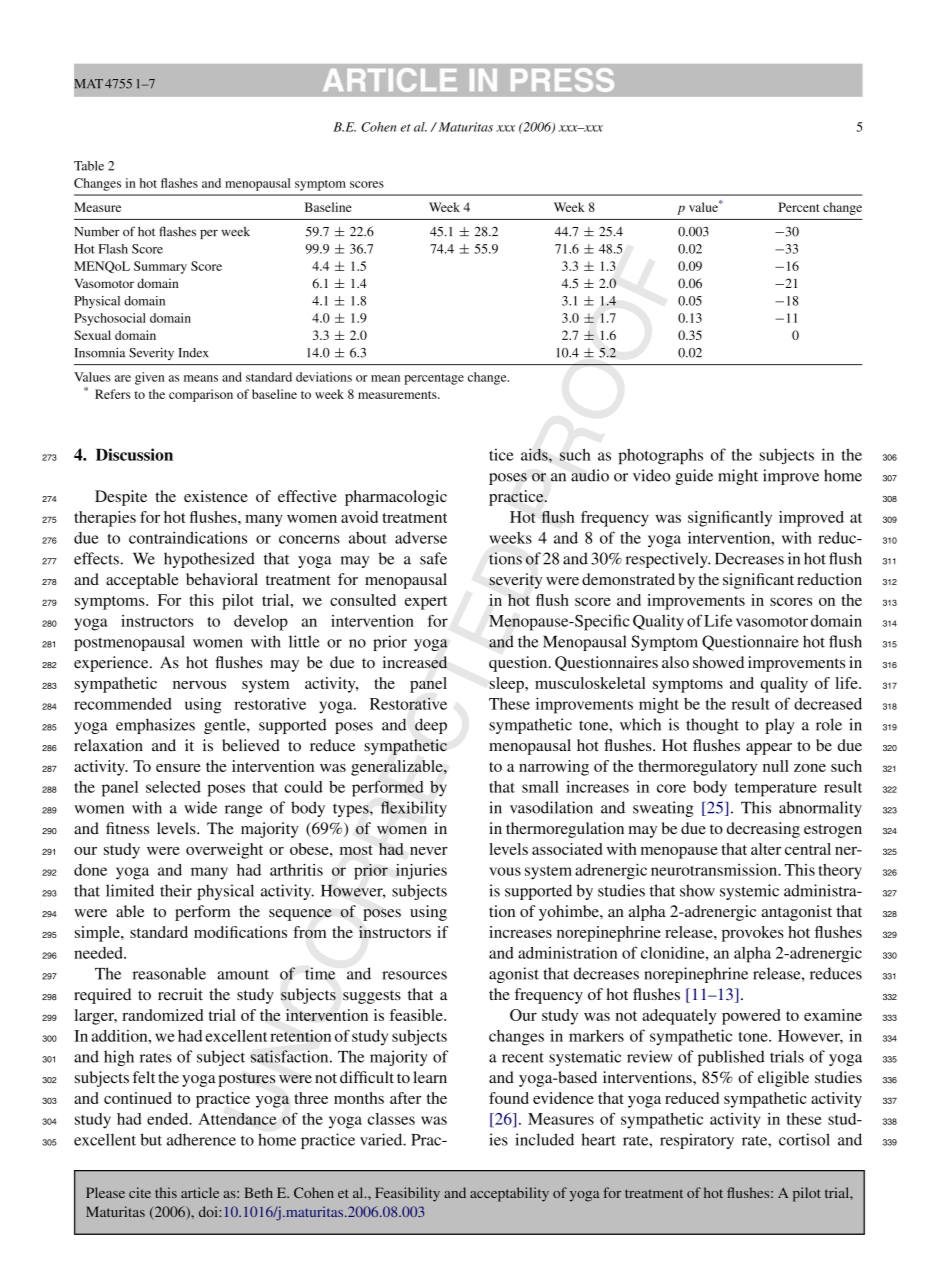 The height and width of the document is (1288, 944). What do you see at coordinates (396, 498) in the document?
I see `pharmacologic` at bounding box center [396, 498].
